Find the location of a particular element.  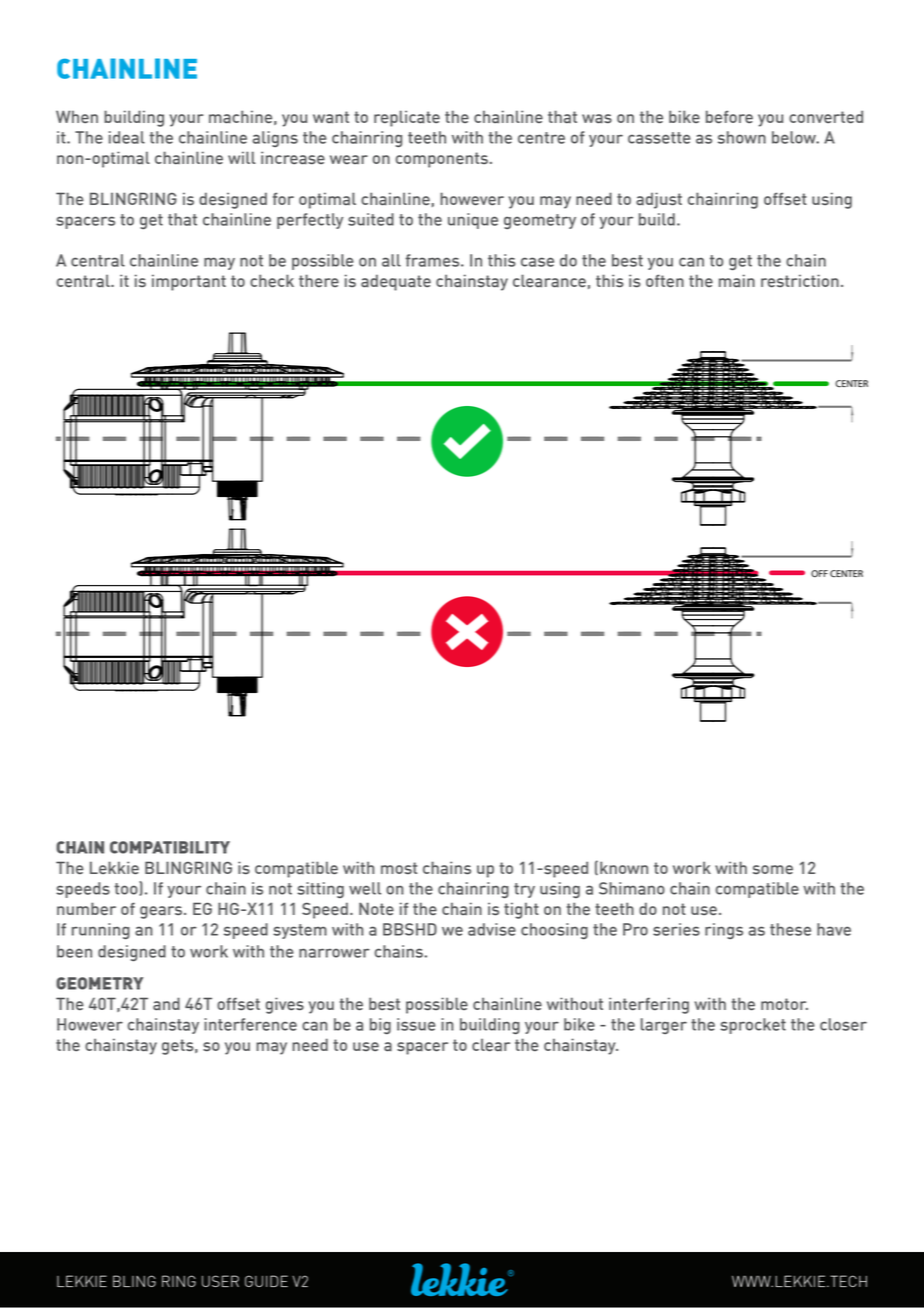

USER is located at coordinates (220, 1281).
